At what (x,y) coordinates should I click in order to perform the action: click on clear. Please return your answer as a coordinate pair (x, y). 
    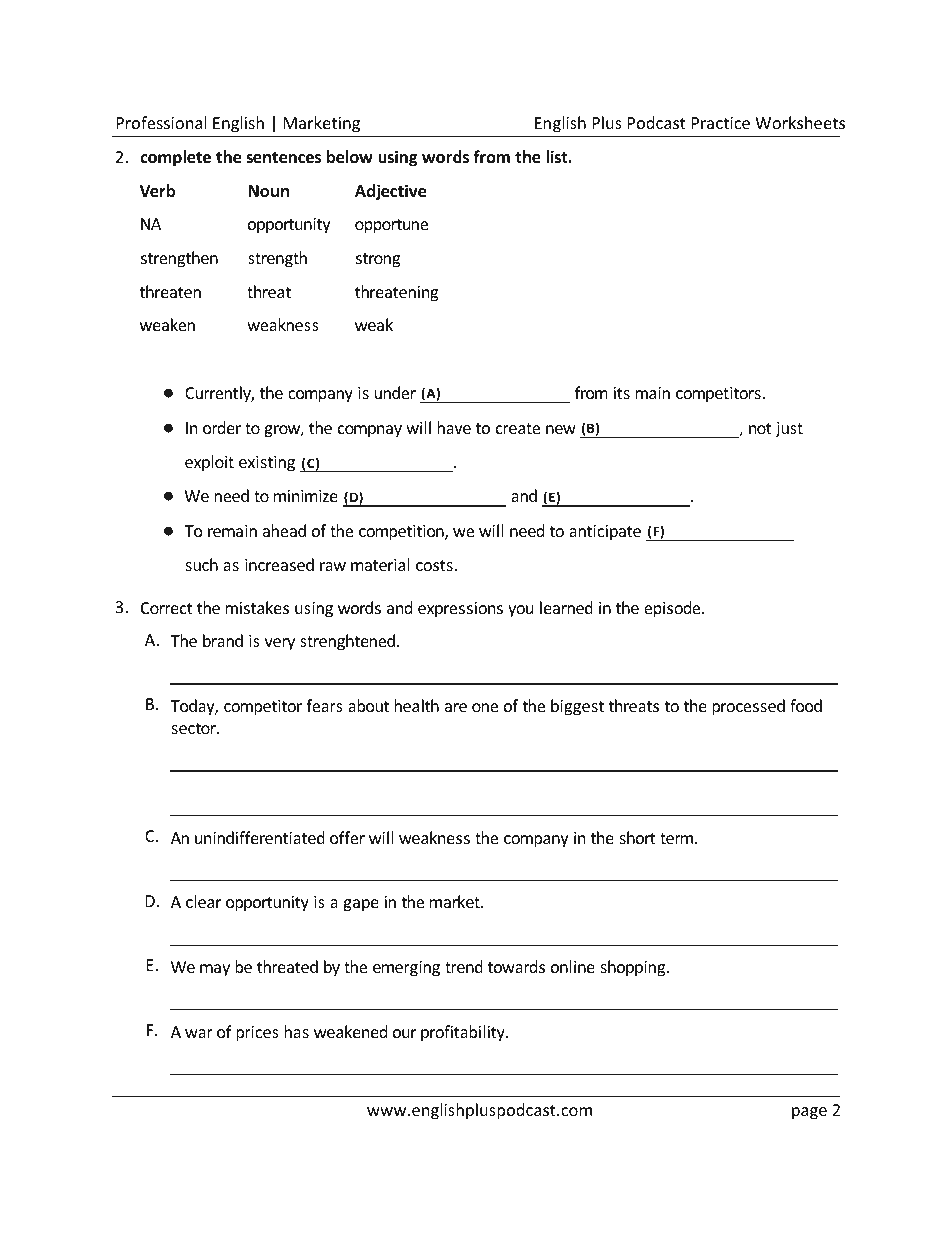
    Looking at the image, I should click on (203, 901).
